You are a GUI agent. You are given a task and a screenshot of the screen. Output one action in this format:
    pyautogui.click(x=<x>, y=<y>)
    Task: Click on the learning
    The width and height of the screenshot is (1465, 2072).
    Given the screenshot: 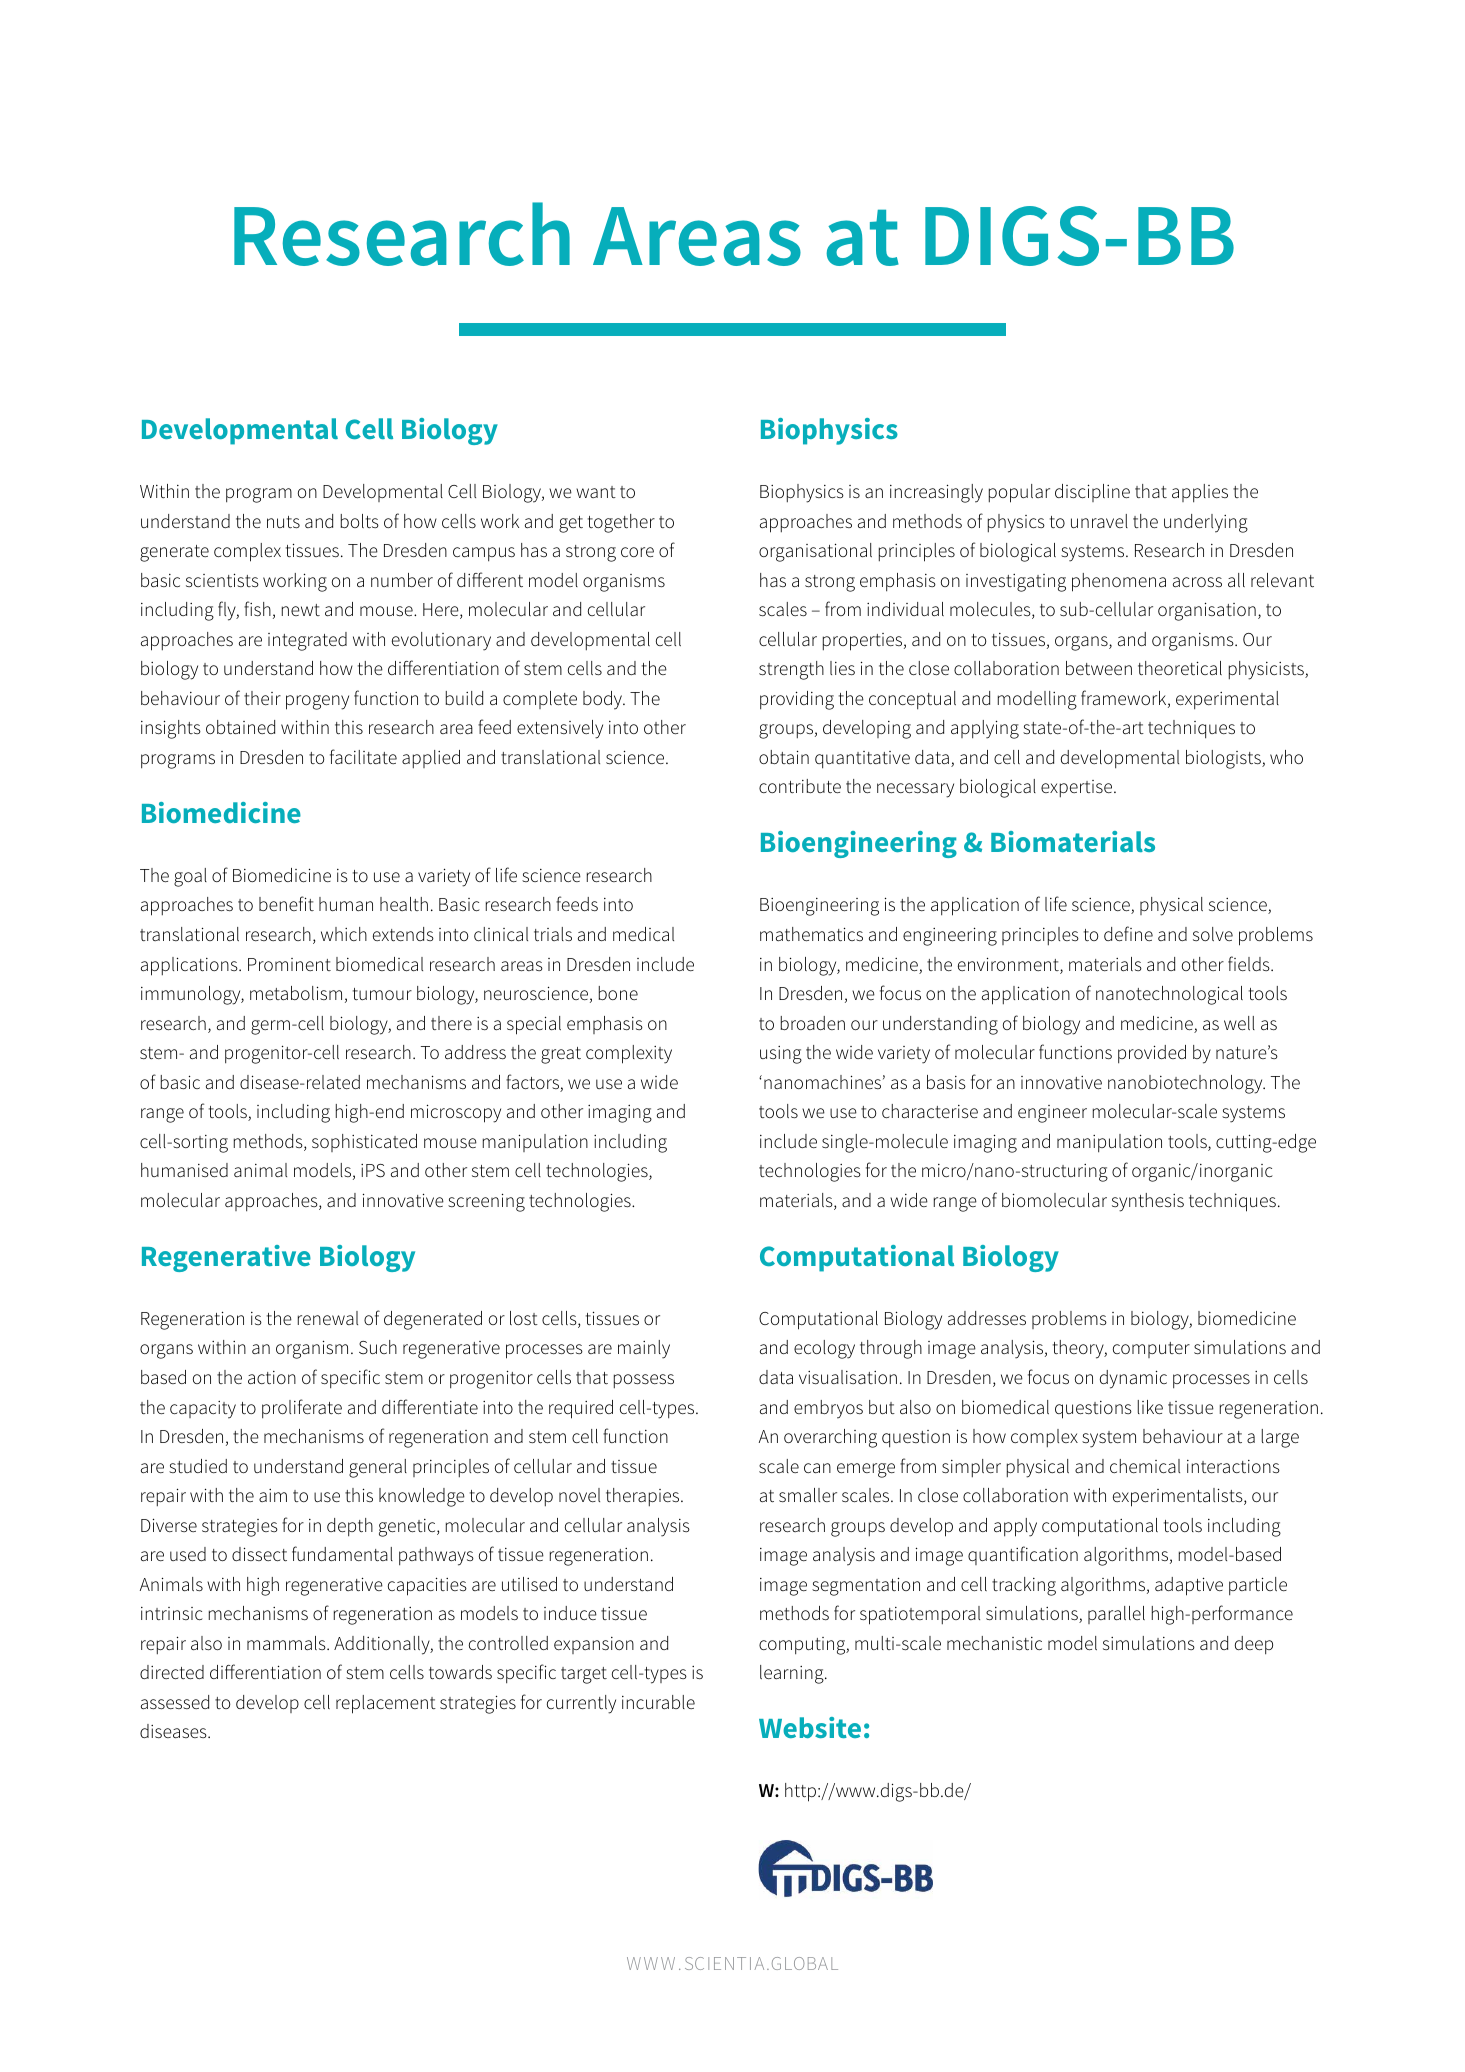 What is the action you would take?
    pyautogui.click(x=793, y=1674)
